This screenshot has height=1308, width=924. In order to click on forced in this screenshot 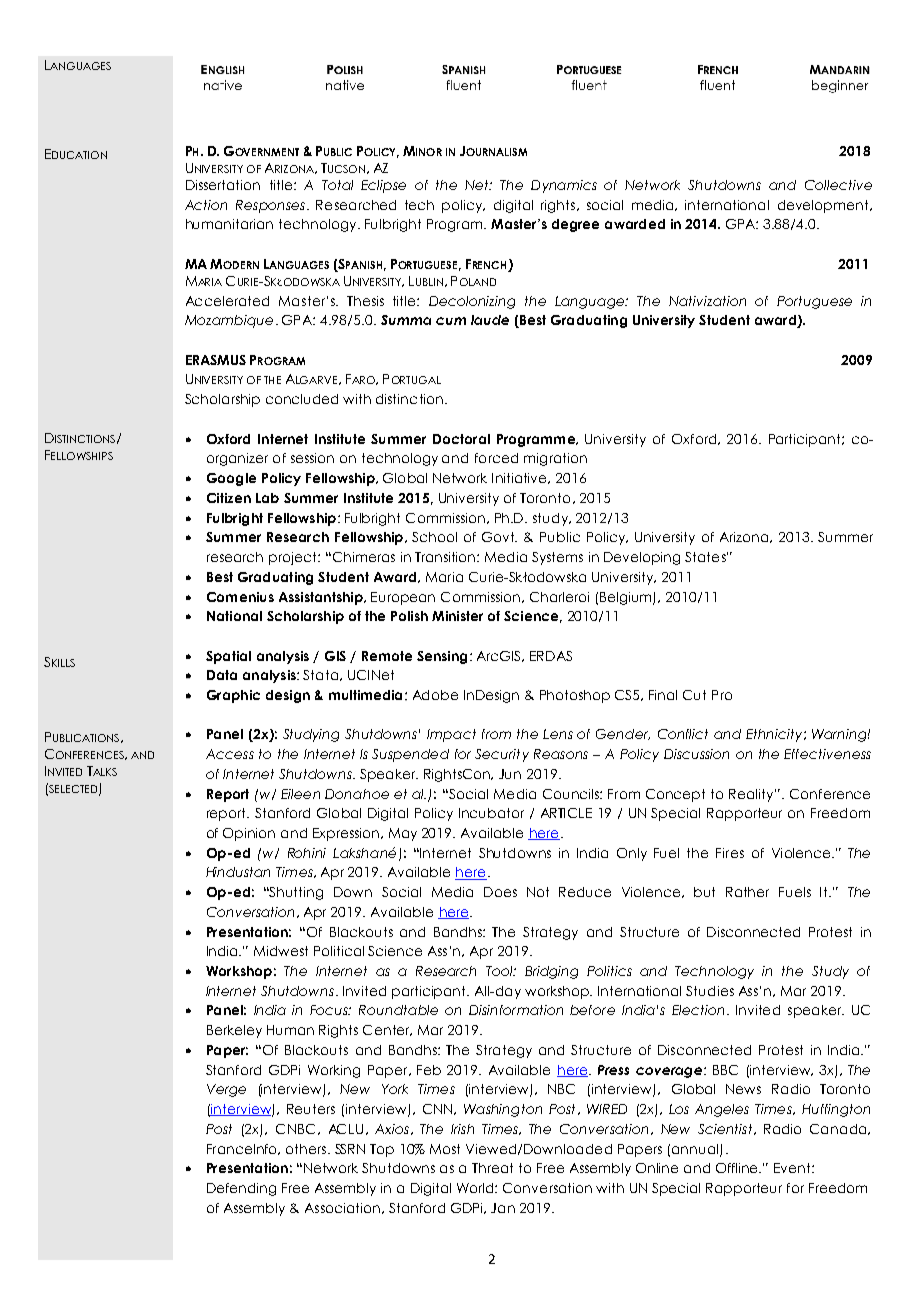, I will do `click(496, 458)`.
